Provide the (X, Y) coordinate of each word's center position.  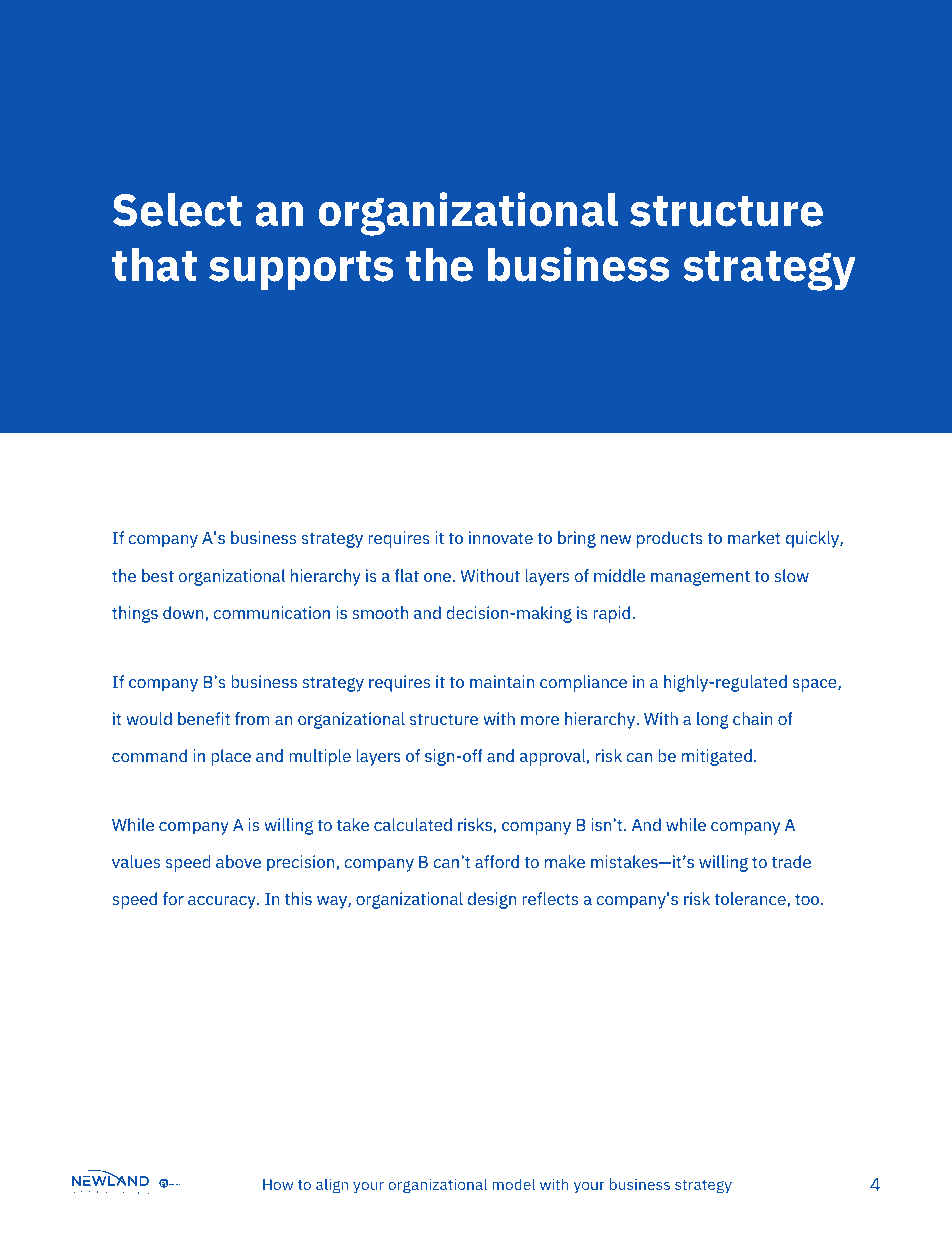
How (278, 1184)
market (754, 537)
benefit (204, 718)
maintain (502, 681)
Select (177, 209)
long (713, 720)
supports (301, 270)
